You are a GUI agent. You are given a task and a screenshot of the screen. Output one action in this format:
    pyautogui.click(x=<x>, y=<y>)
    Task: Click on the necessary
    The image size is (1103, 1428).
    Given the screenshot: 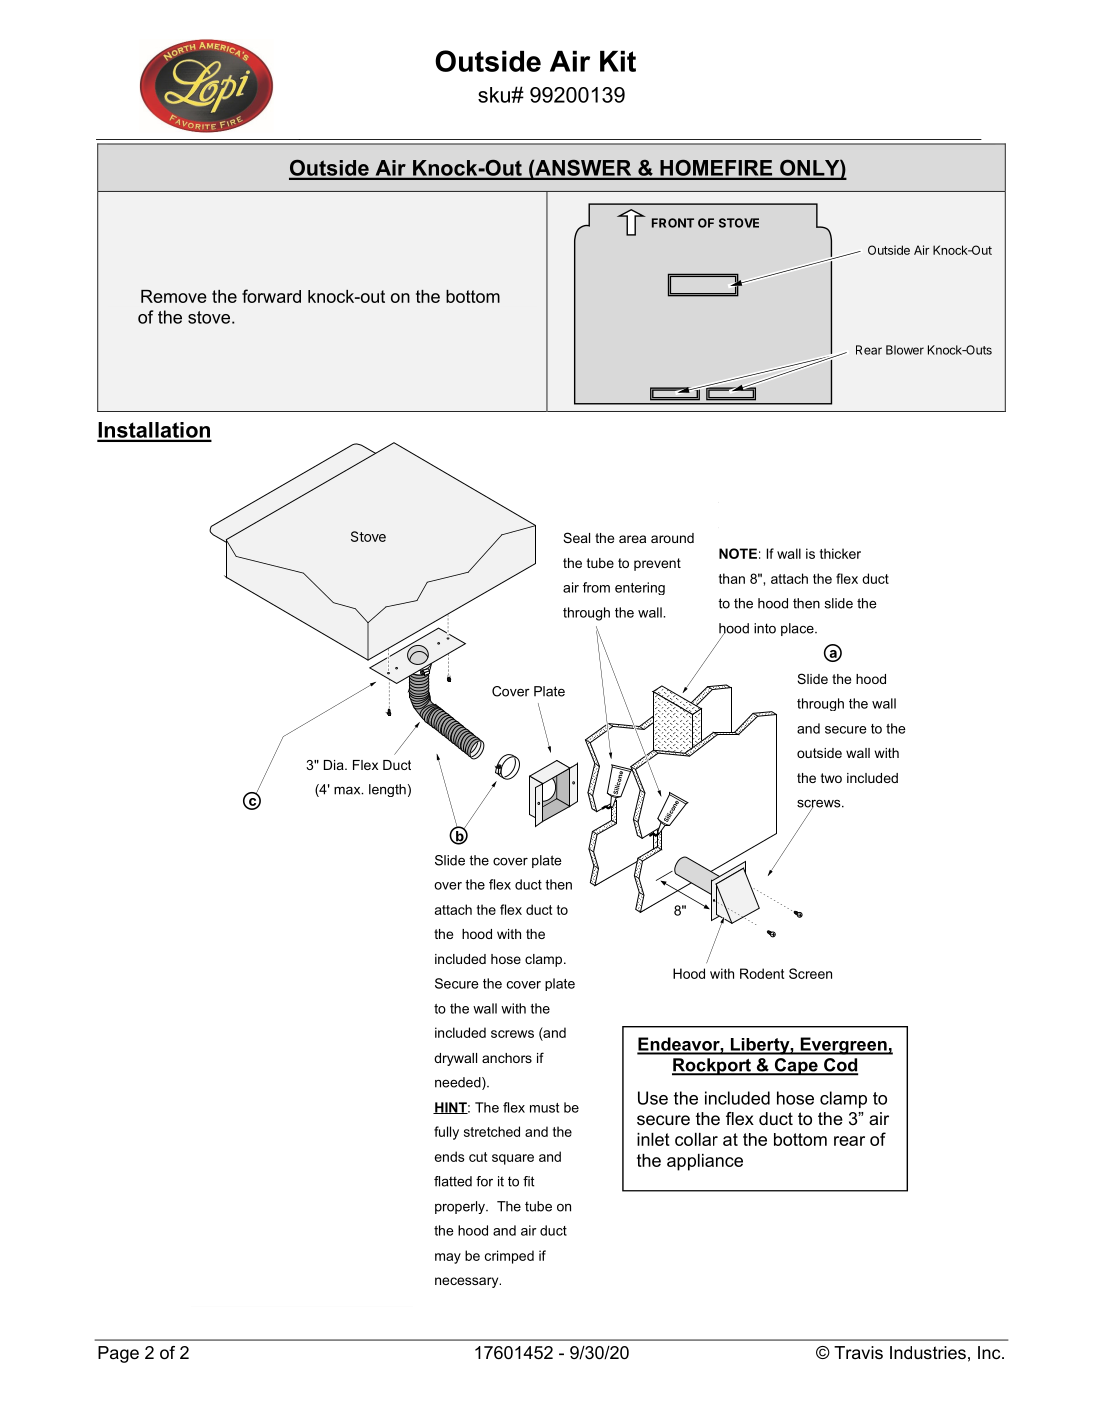 What is the action you would take?
    pyautogui.click(x=468, y=1282)
